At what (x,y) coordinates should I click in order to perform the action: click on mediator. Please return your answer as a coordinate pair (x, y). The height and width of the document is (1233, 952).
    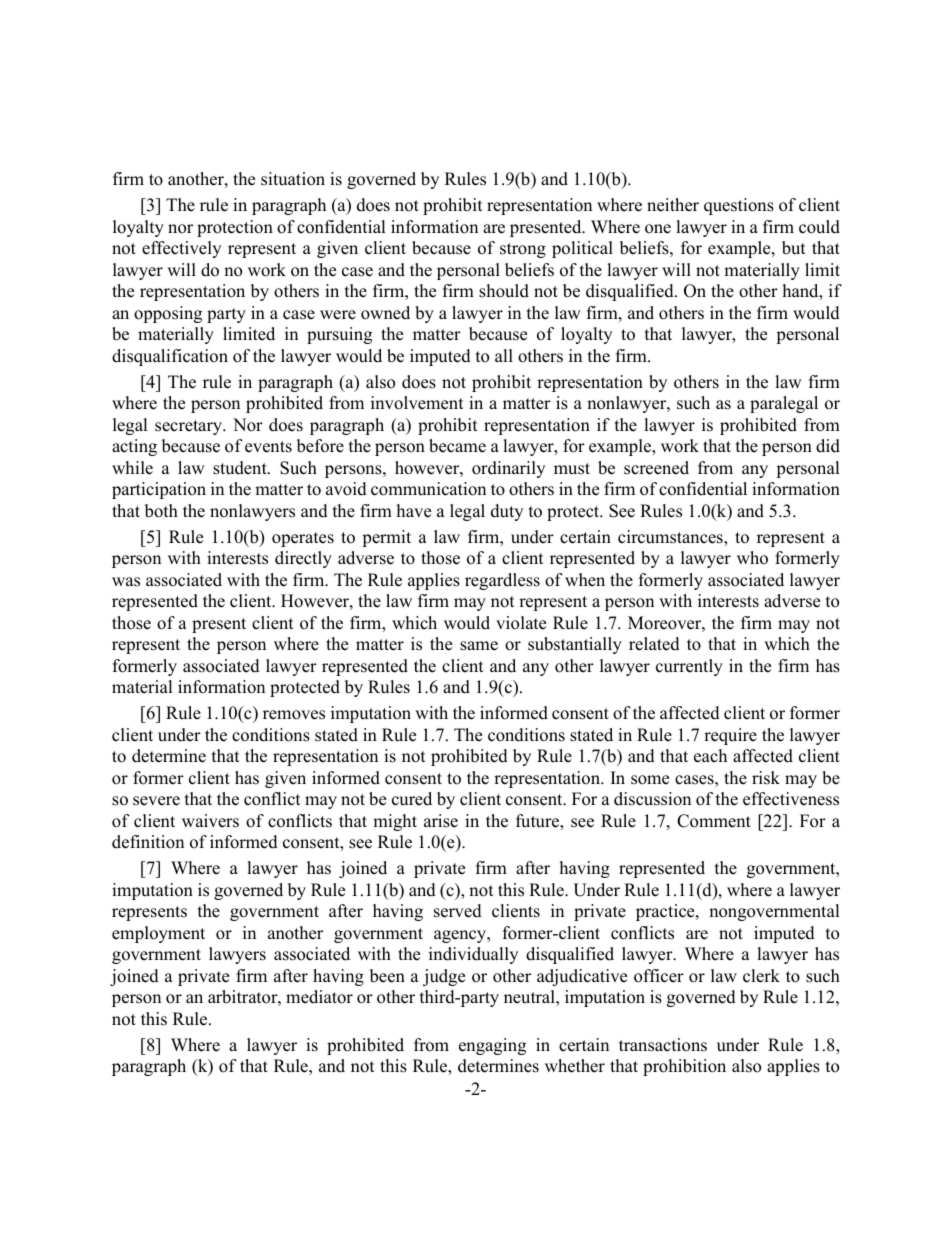
    Looking at the image, I should click on (319, 997).
